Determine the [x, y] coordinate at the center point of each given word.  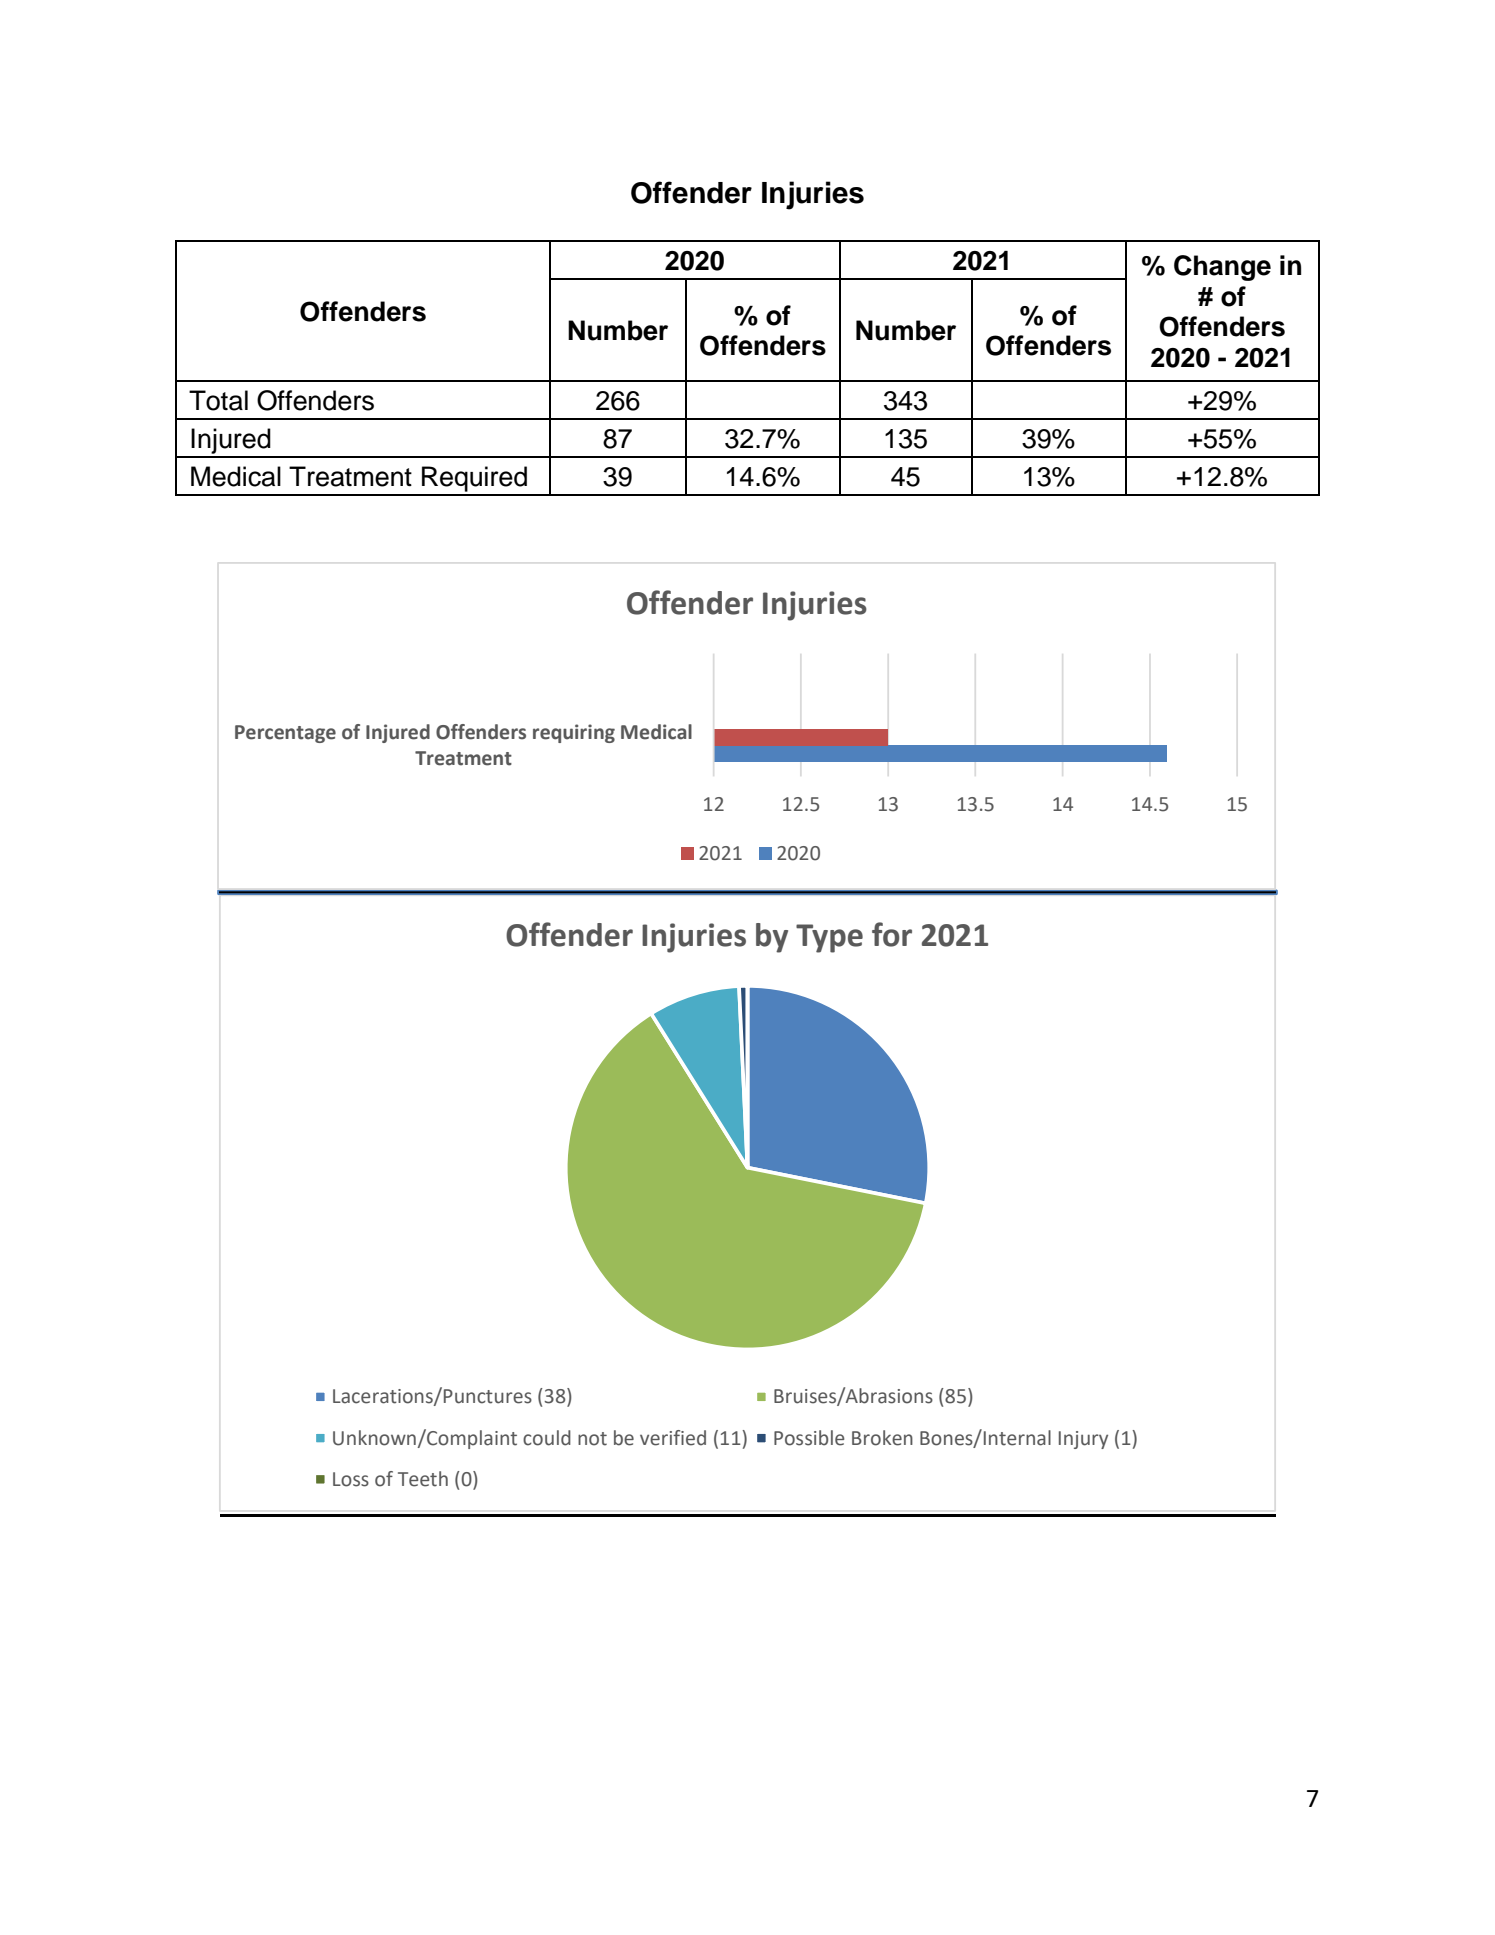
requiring [574, 733]
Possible [809, 1438]
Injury [1083, 1440]
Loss [351, 1479]
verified [673, 1438]
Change [1222, 268]
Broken [882, 1438]
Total [218, 400]
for [892, 934]
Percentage [285, 734]
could [547, 1438]
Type [829, 938]
